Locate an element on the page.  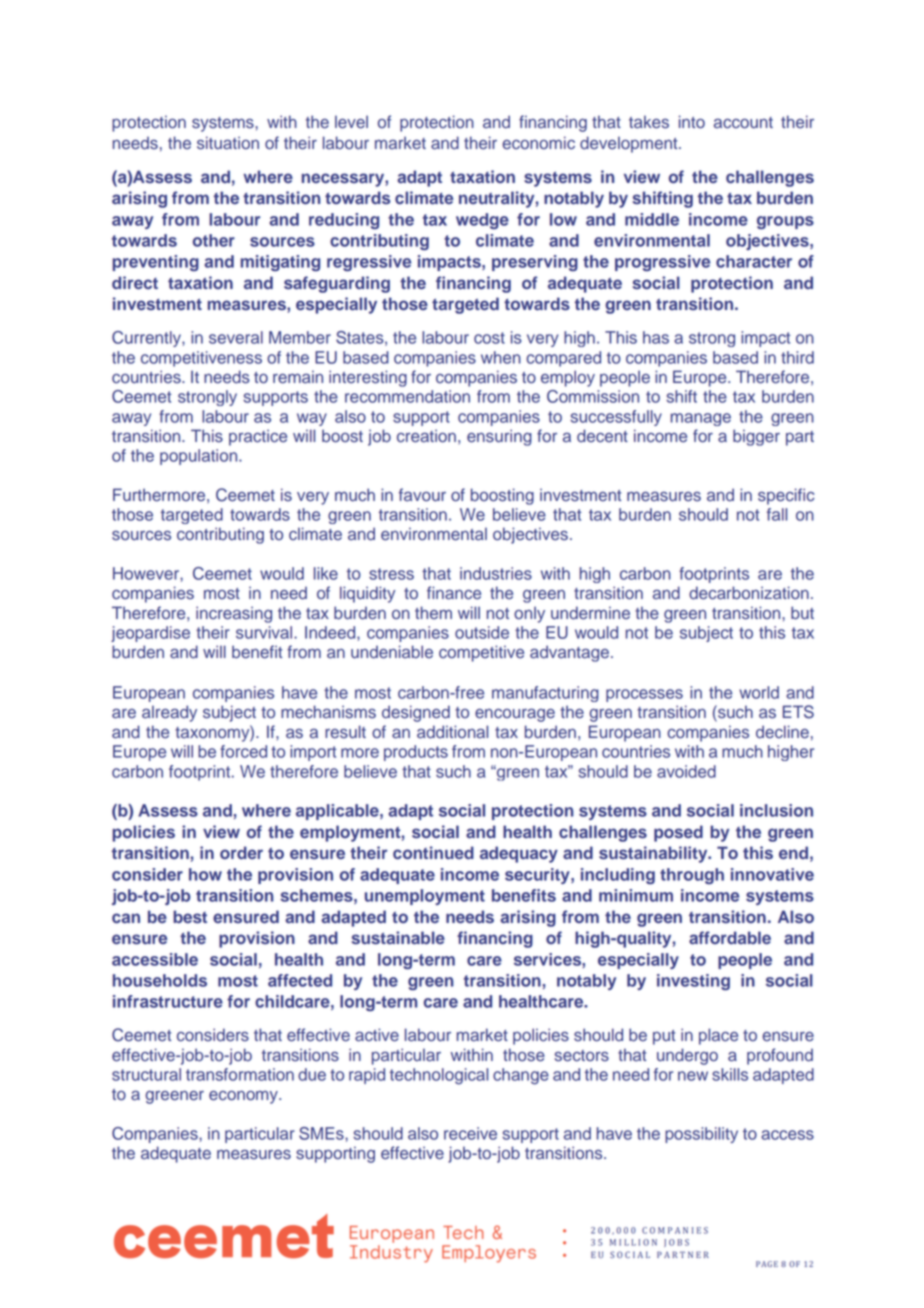
economic is located at coordinates (538, 143).
